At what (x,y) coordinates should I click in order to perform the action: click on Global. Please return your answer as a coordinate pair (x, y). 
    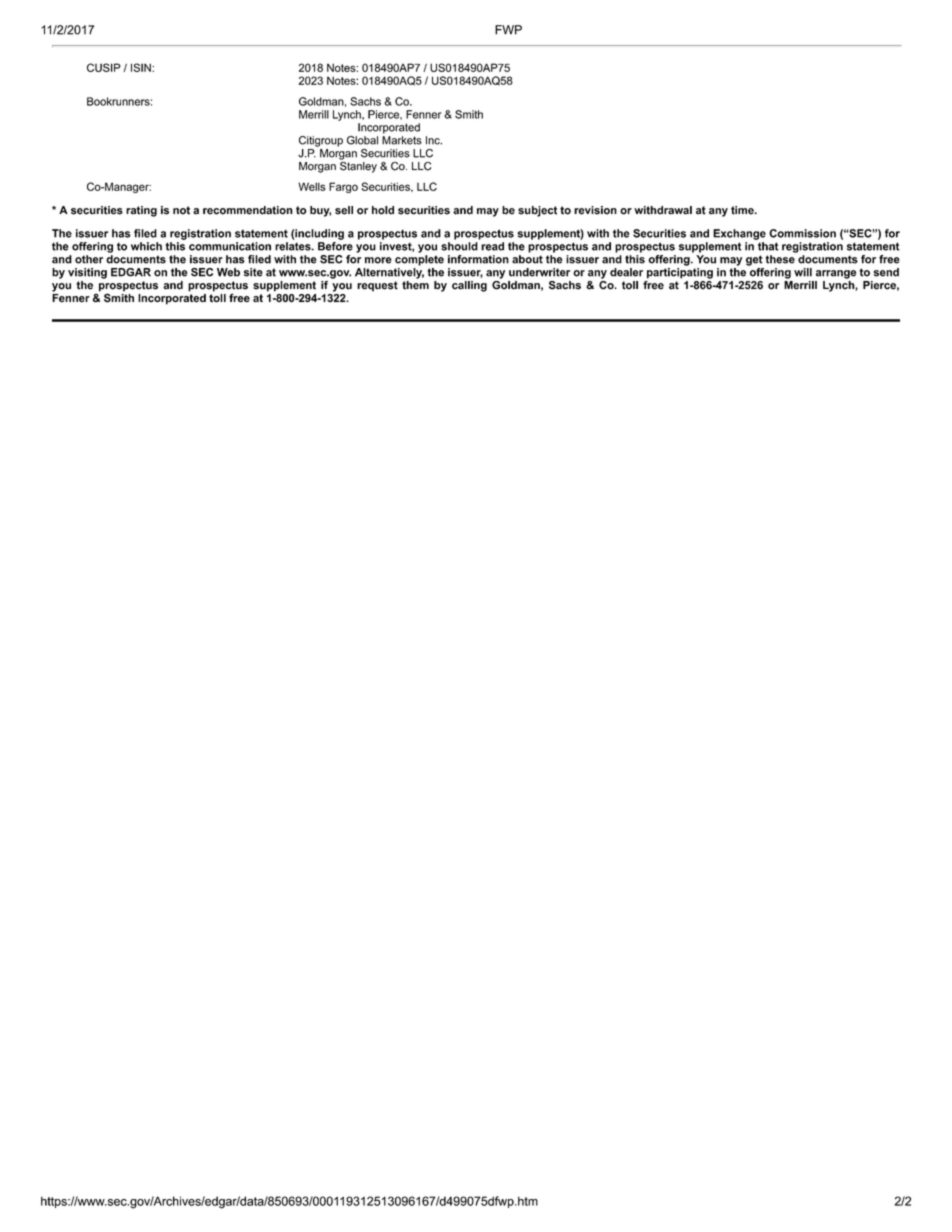
    Looking at the image, I should click on (362, 140).
